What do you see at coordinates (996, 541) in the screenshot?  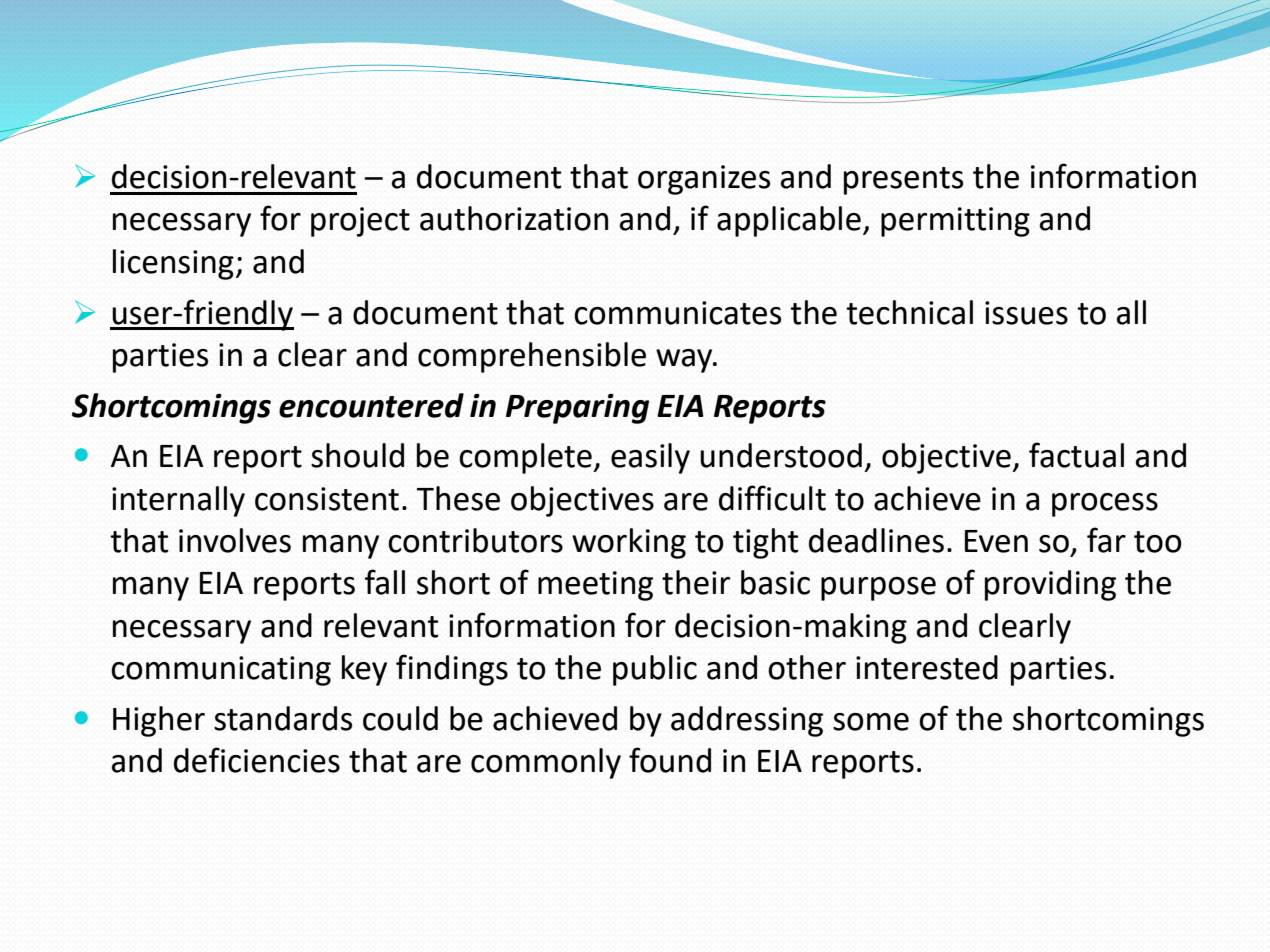 I see `Even` at bounding box center [996, 541].
